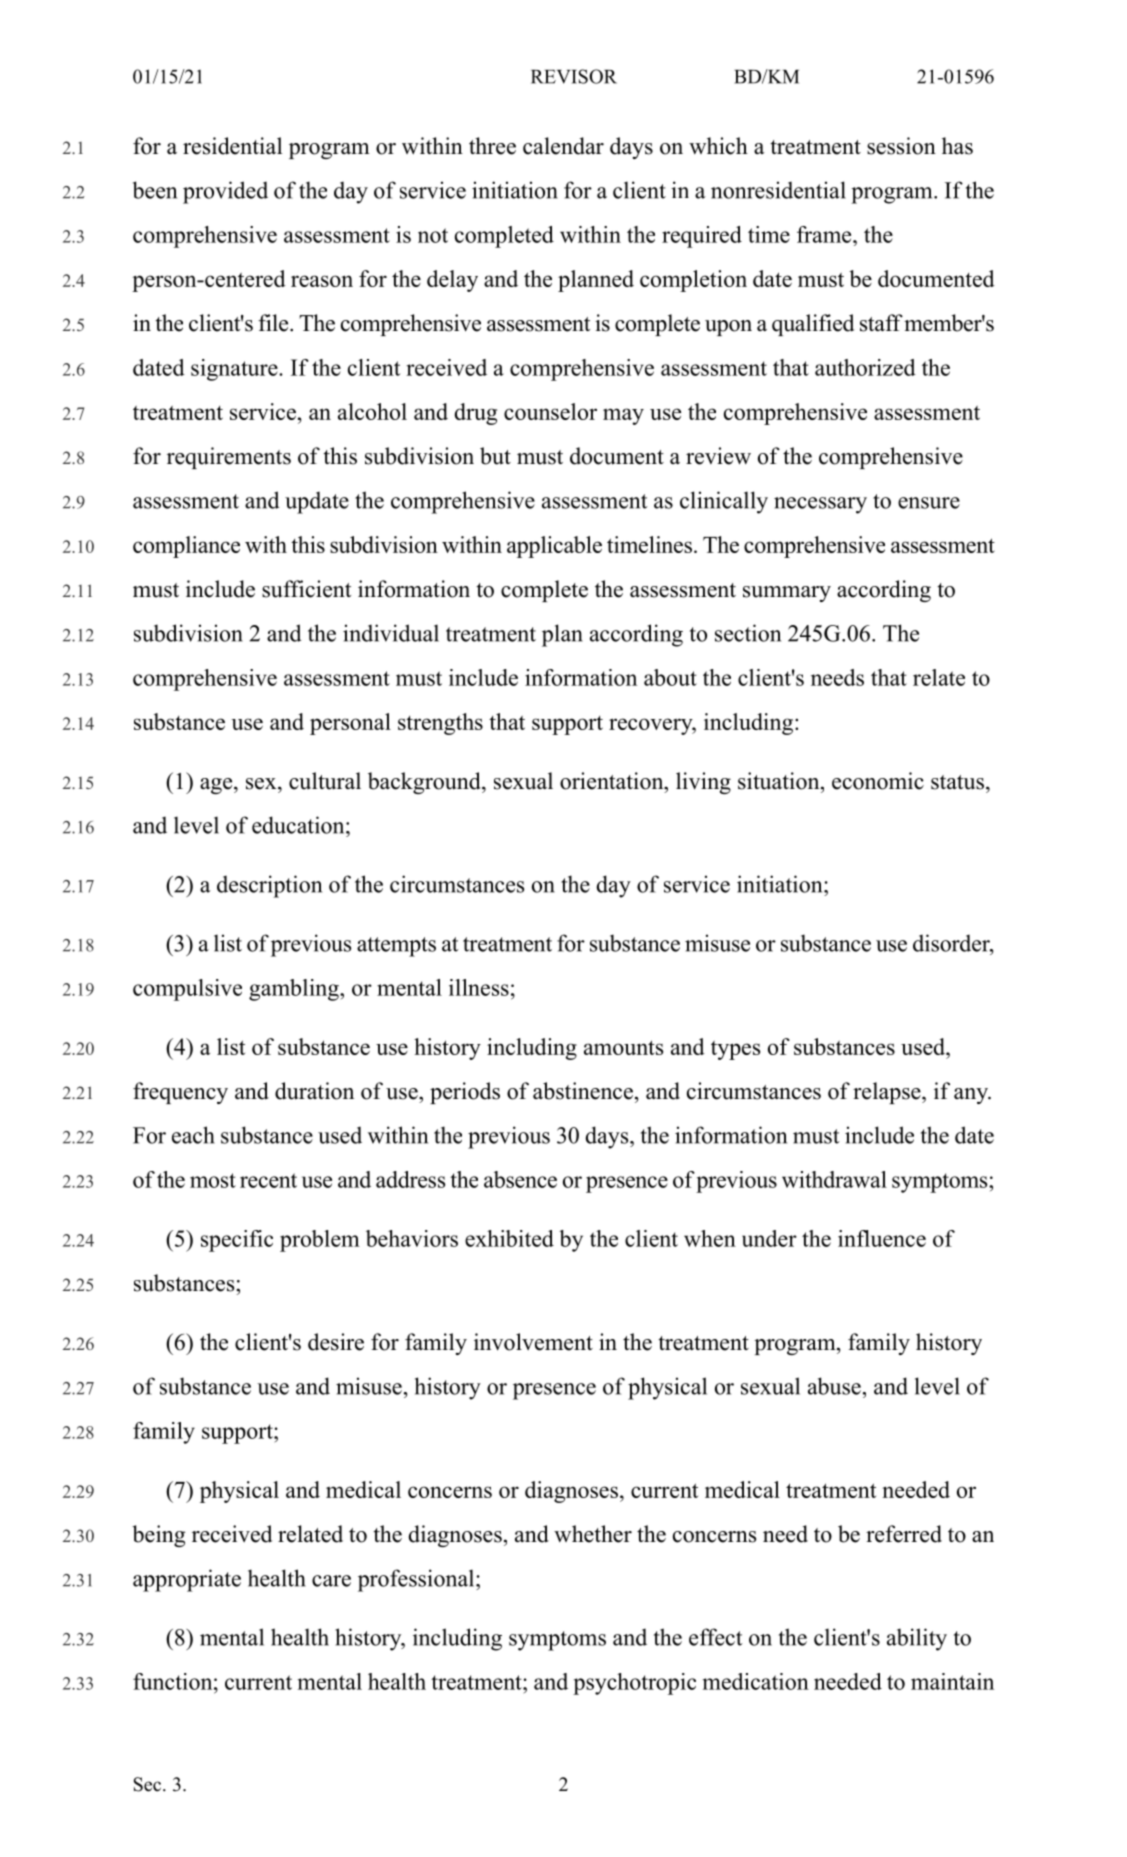  Describe the element at coordinates (269, 886) in the screenshot. I see `description` at that location.
